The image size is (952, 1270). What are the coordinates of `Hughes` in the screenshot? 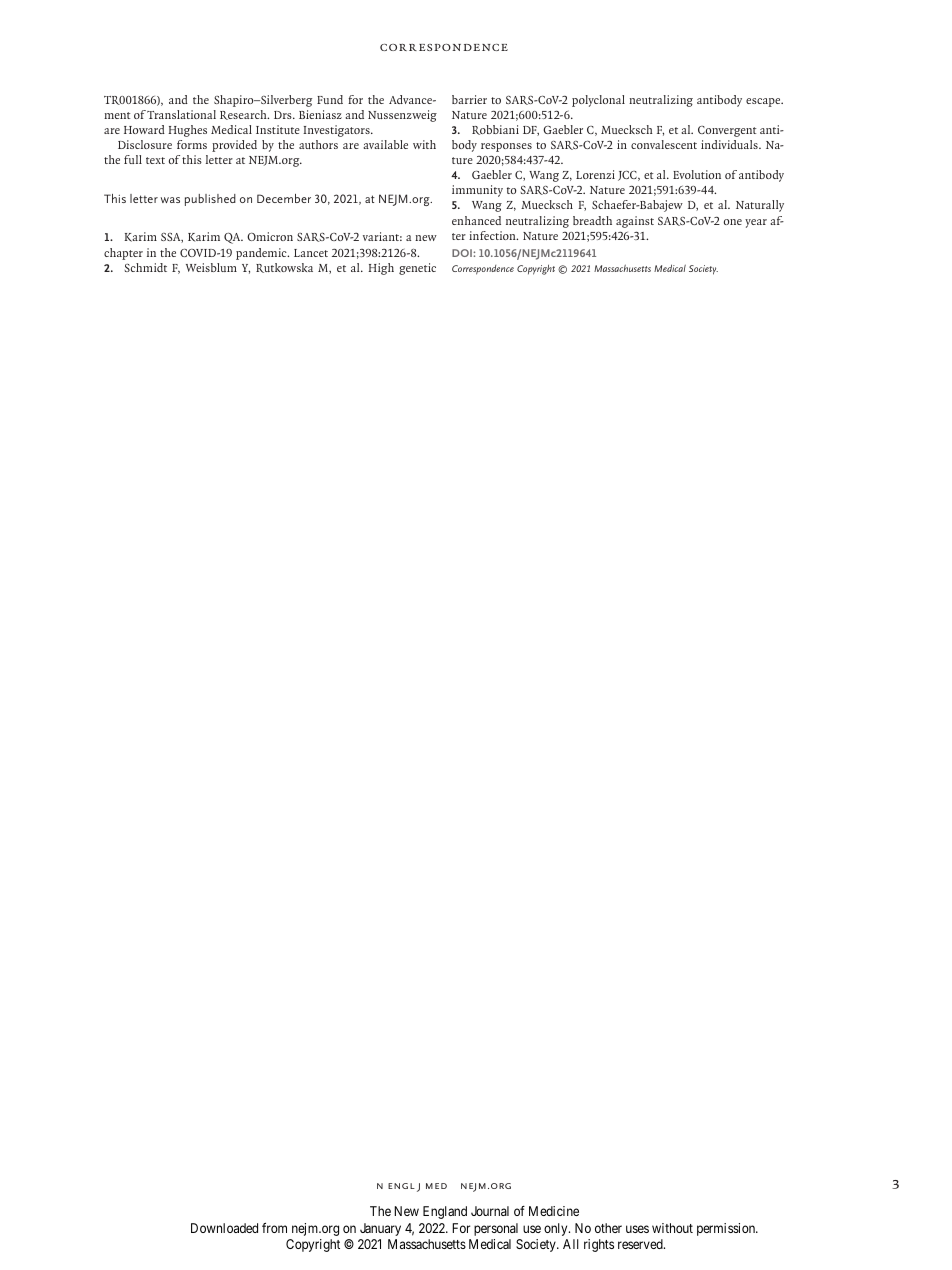 It's located at (187, 131).
